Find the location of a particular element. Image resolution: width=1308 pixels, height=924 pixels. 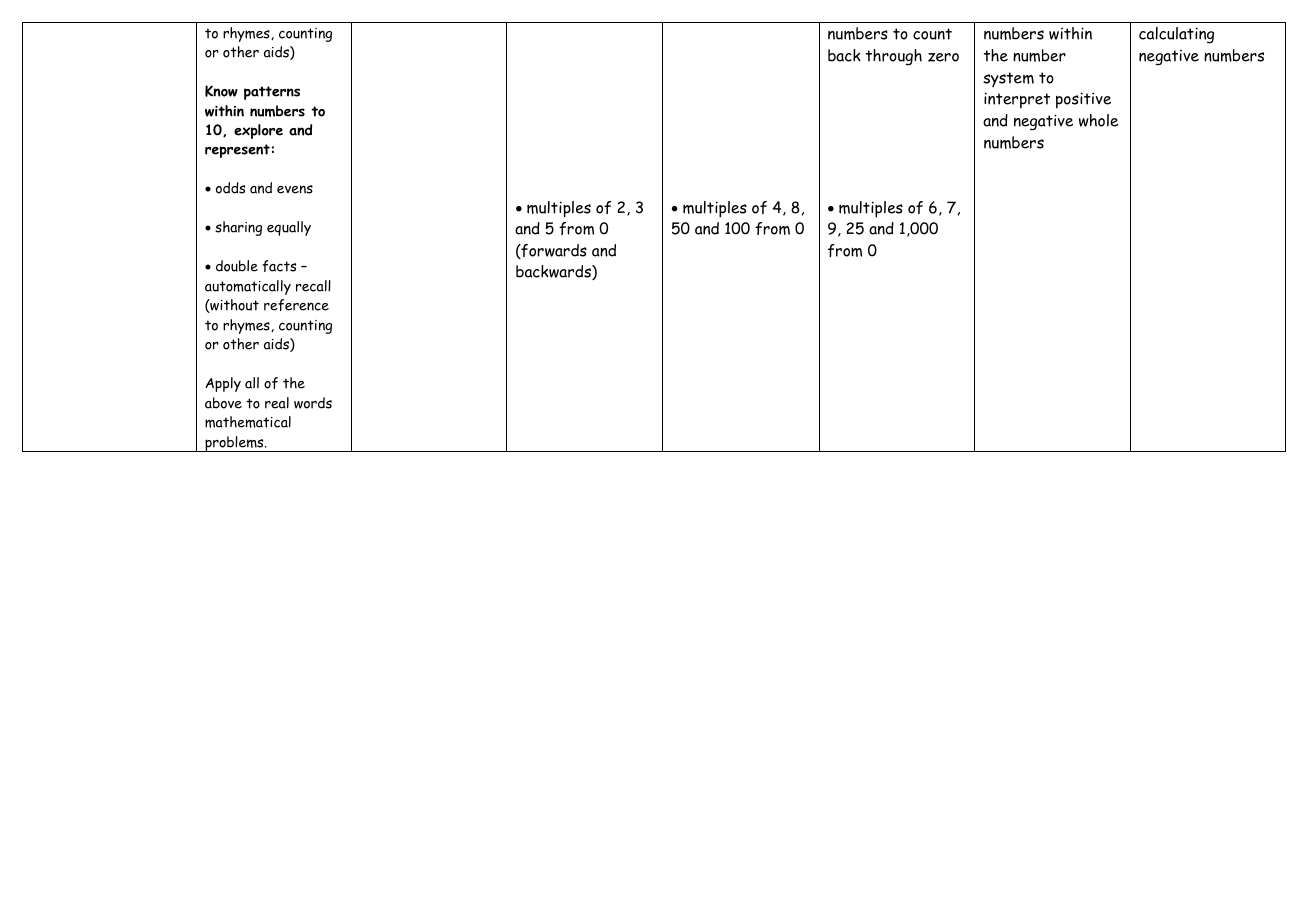

odds is located at coordinates (230, 188).
